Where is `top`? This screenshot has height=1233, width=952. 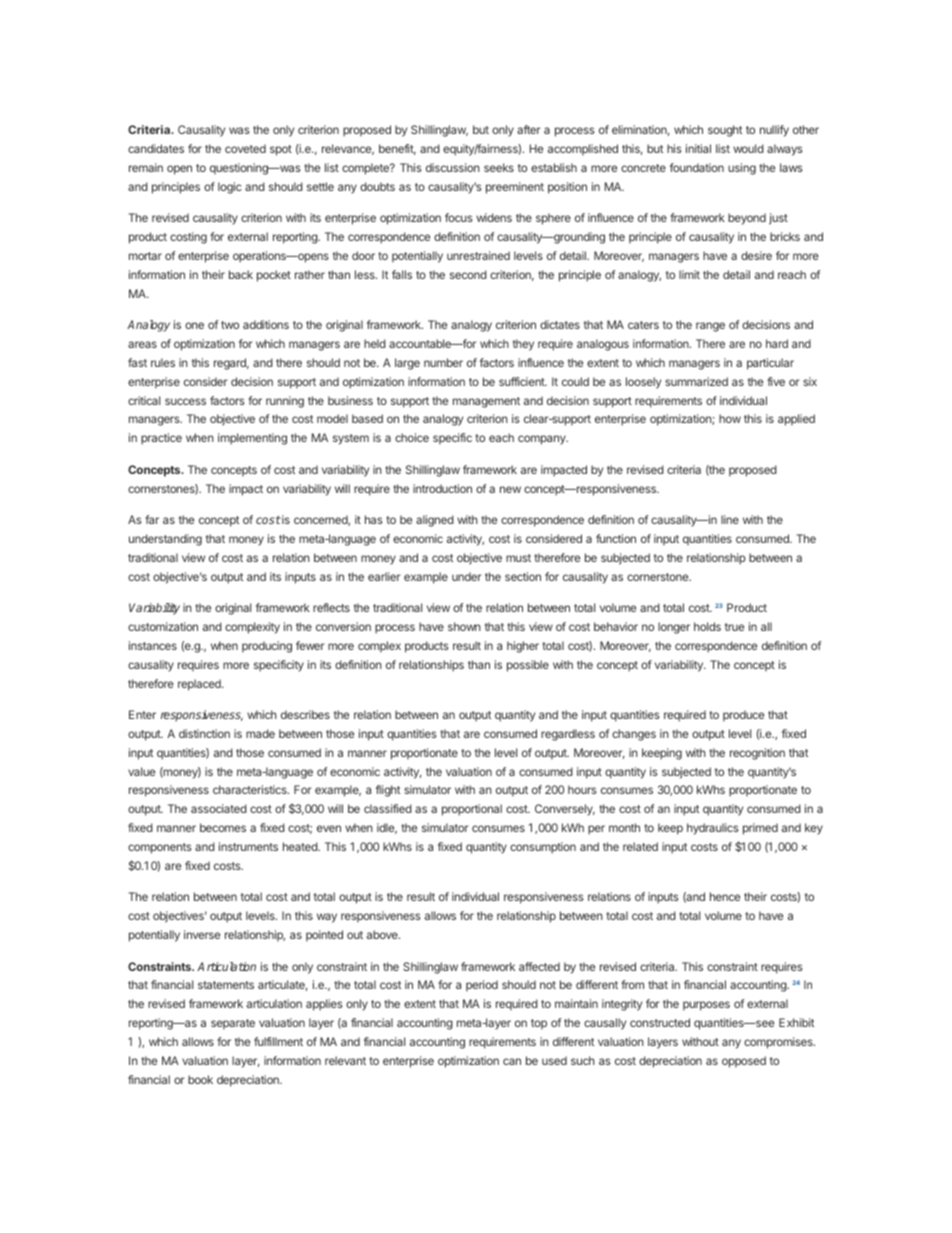
top is located at coordinates (539, 1024).
